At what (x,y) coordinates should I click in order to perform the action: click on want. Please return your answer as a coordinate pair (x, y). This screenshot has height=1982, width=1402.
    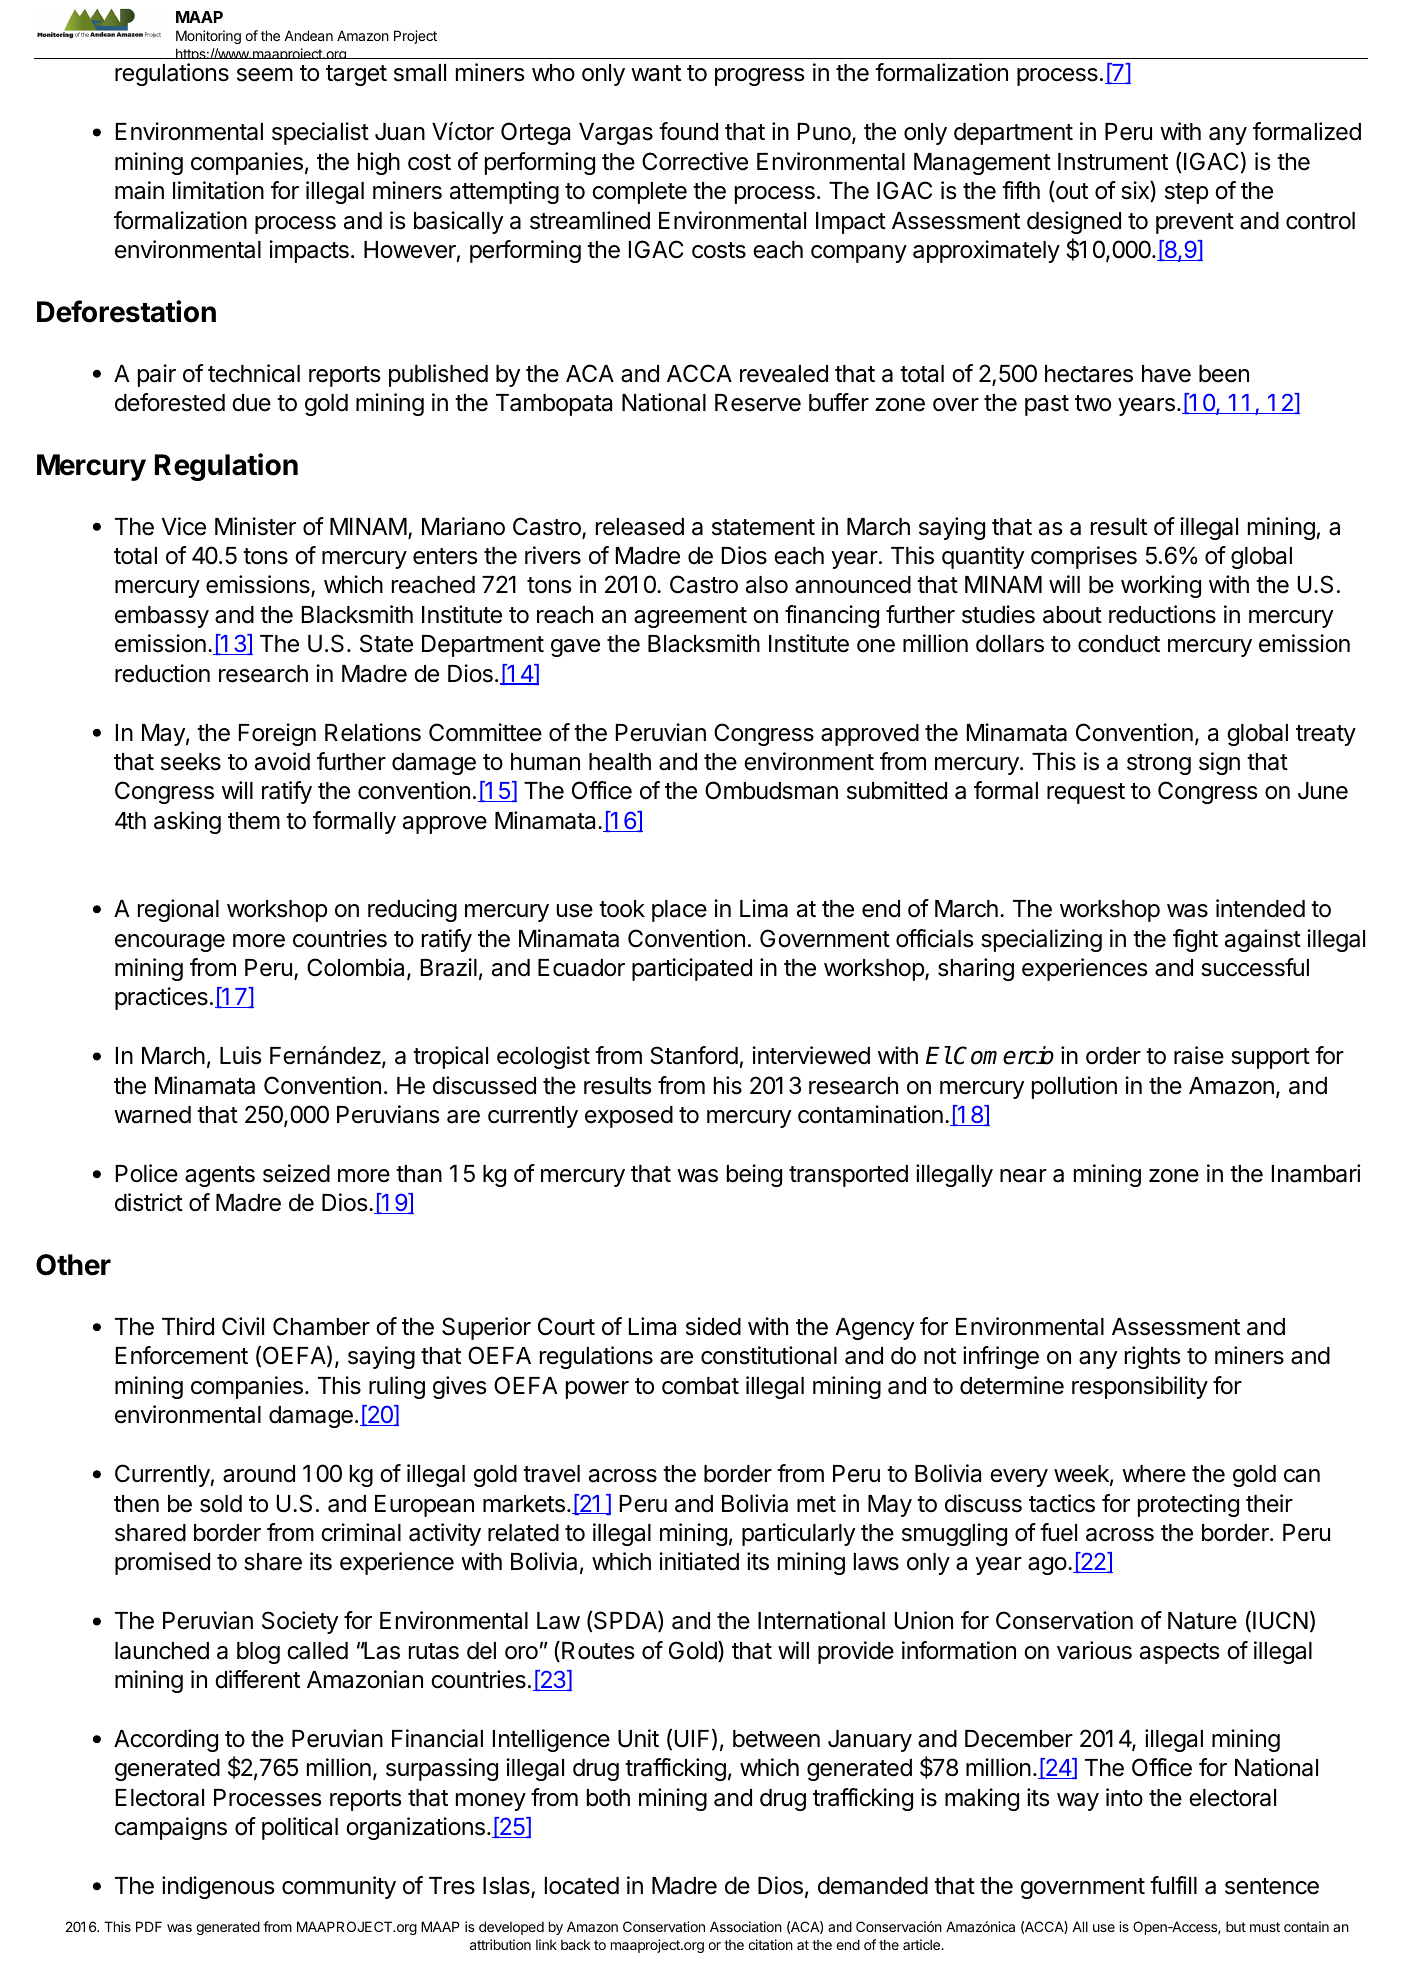
    Looking at the image, I should click on (656, 73).
